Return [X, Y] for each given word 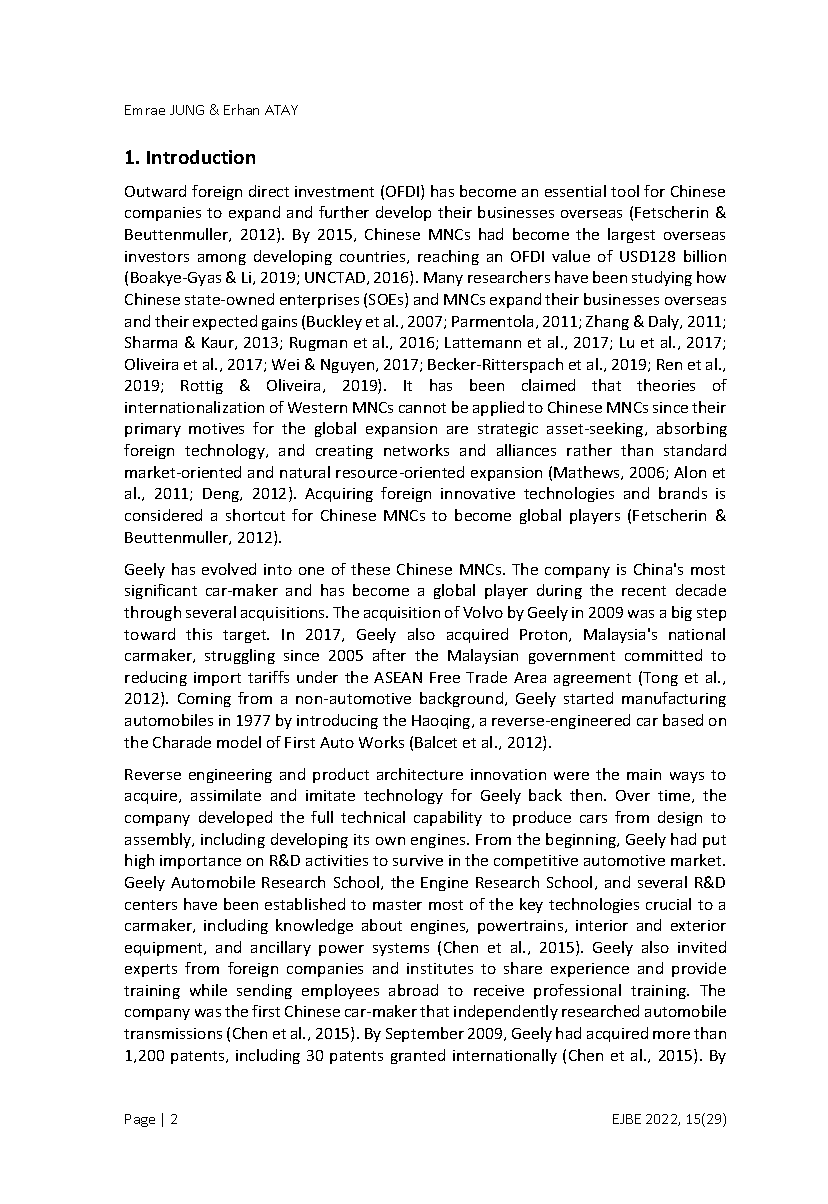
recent [644, 591]
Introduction [201, 157]
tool [625, 191]
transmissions [173, 1033]
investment [334, 191]
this [199, 634]
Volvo [483, 612]
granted [418, 1056]
